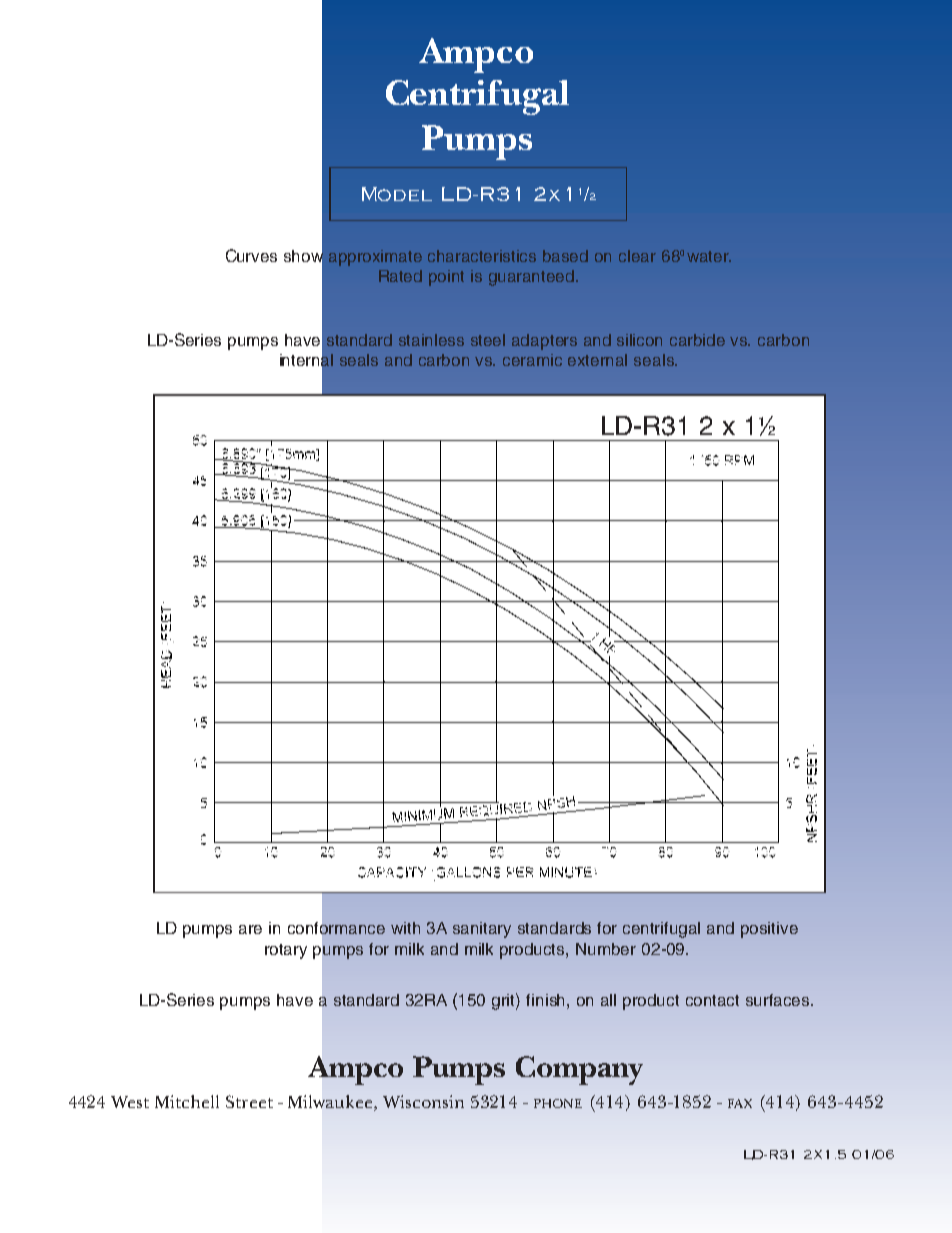  I want to click on positive, so click(769, 930).
